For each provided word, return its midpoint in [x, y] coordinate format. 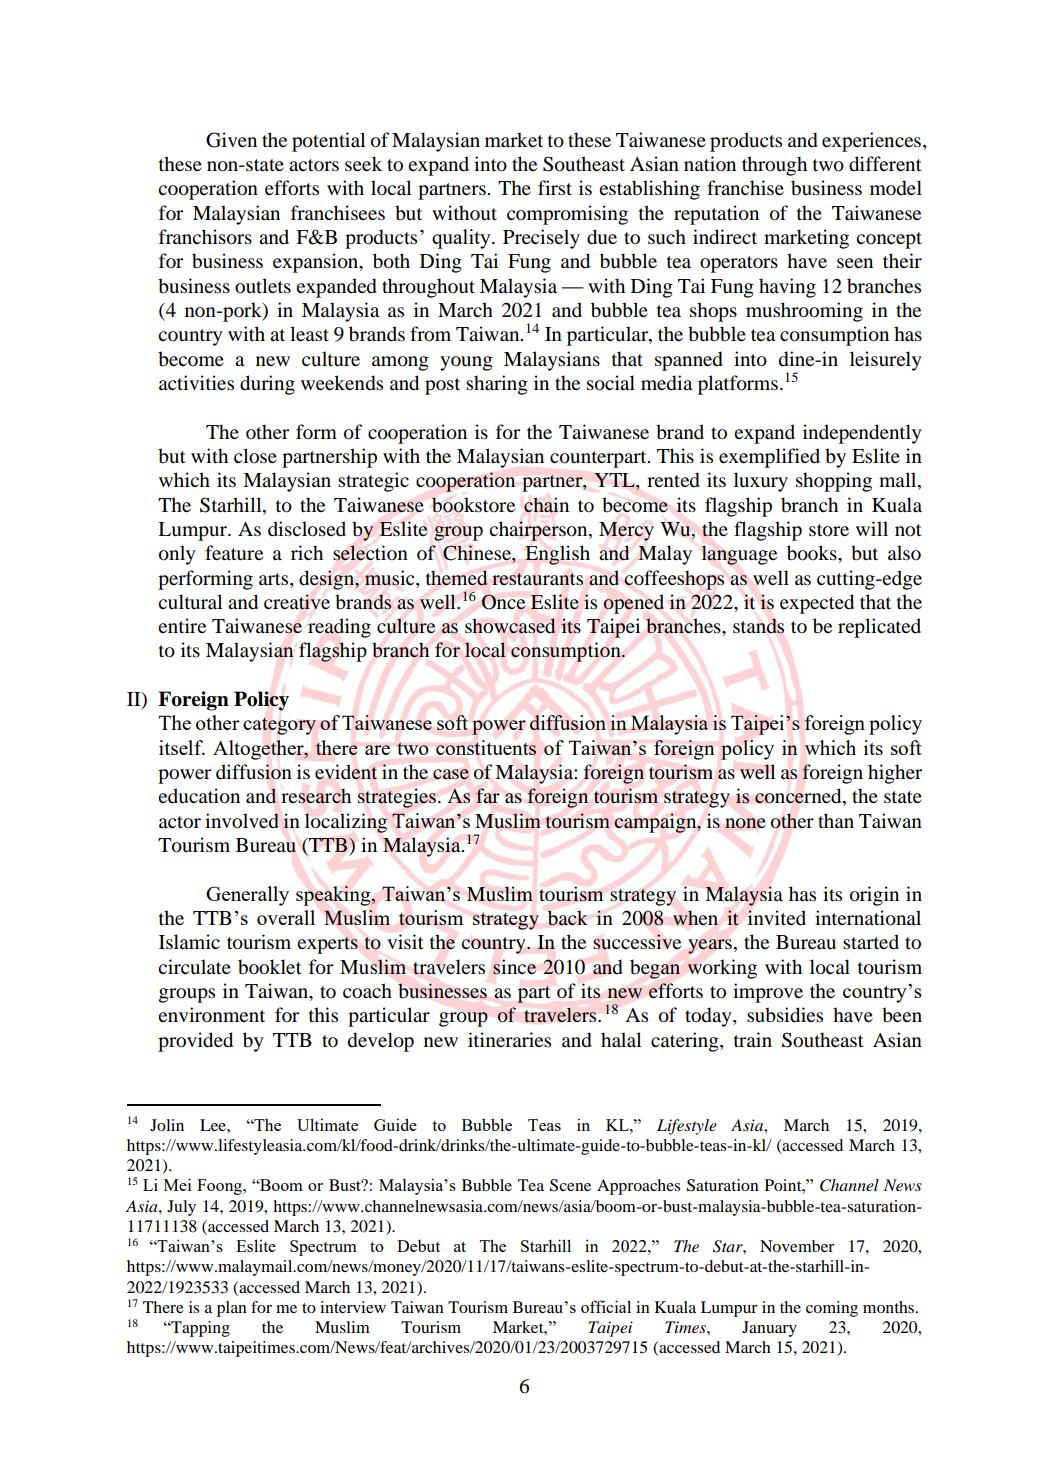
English [557, 555]
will [872, 528]
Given [231, 140]
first [555, 187]
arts [275, 579]
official [606, 1306]
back [568, 918]
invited [777, 917]
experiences [871, 142]
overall [286, 917]
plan [232, 1309]
